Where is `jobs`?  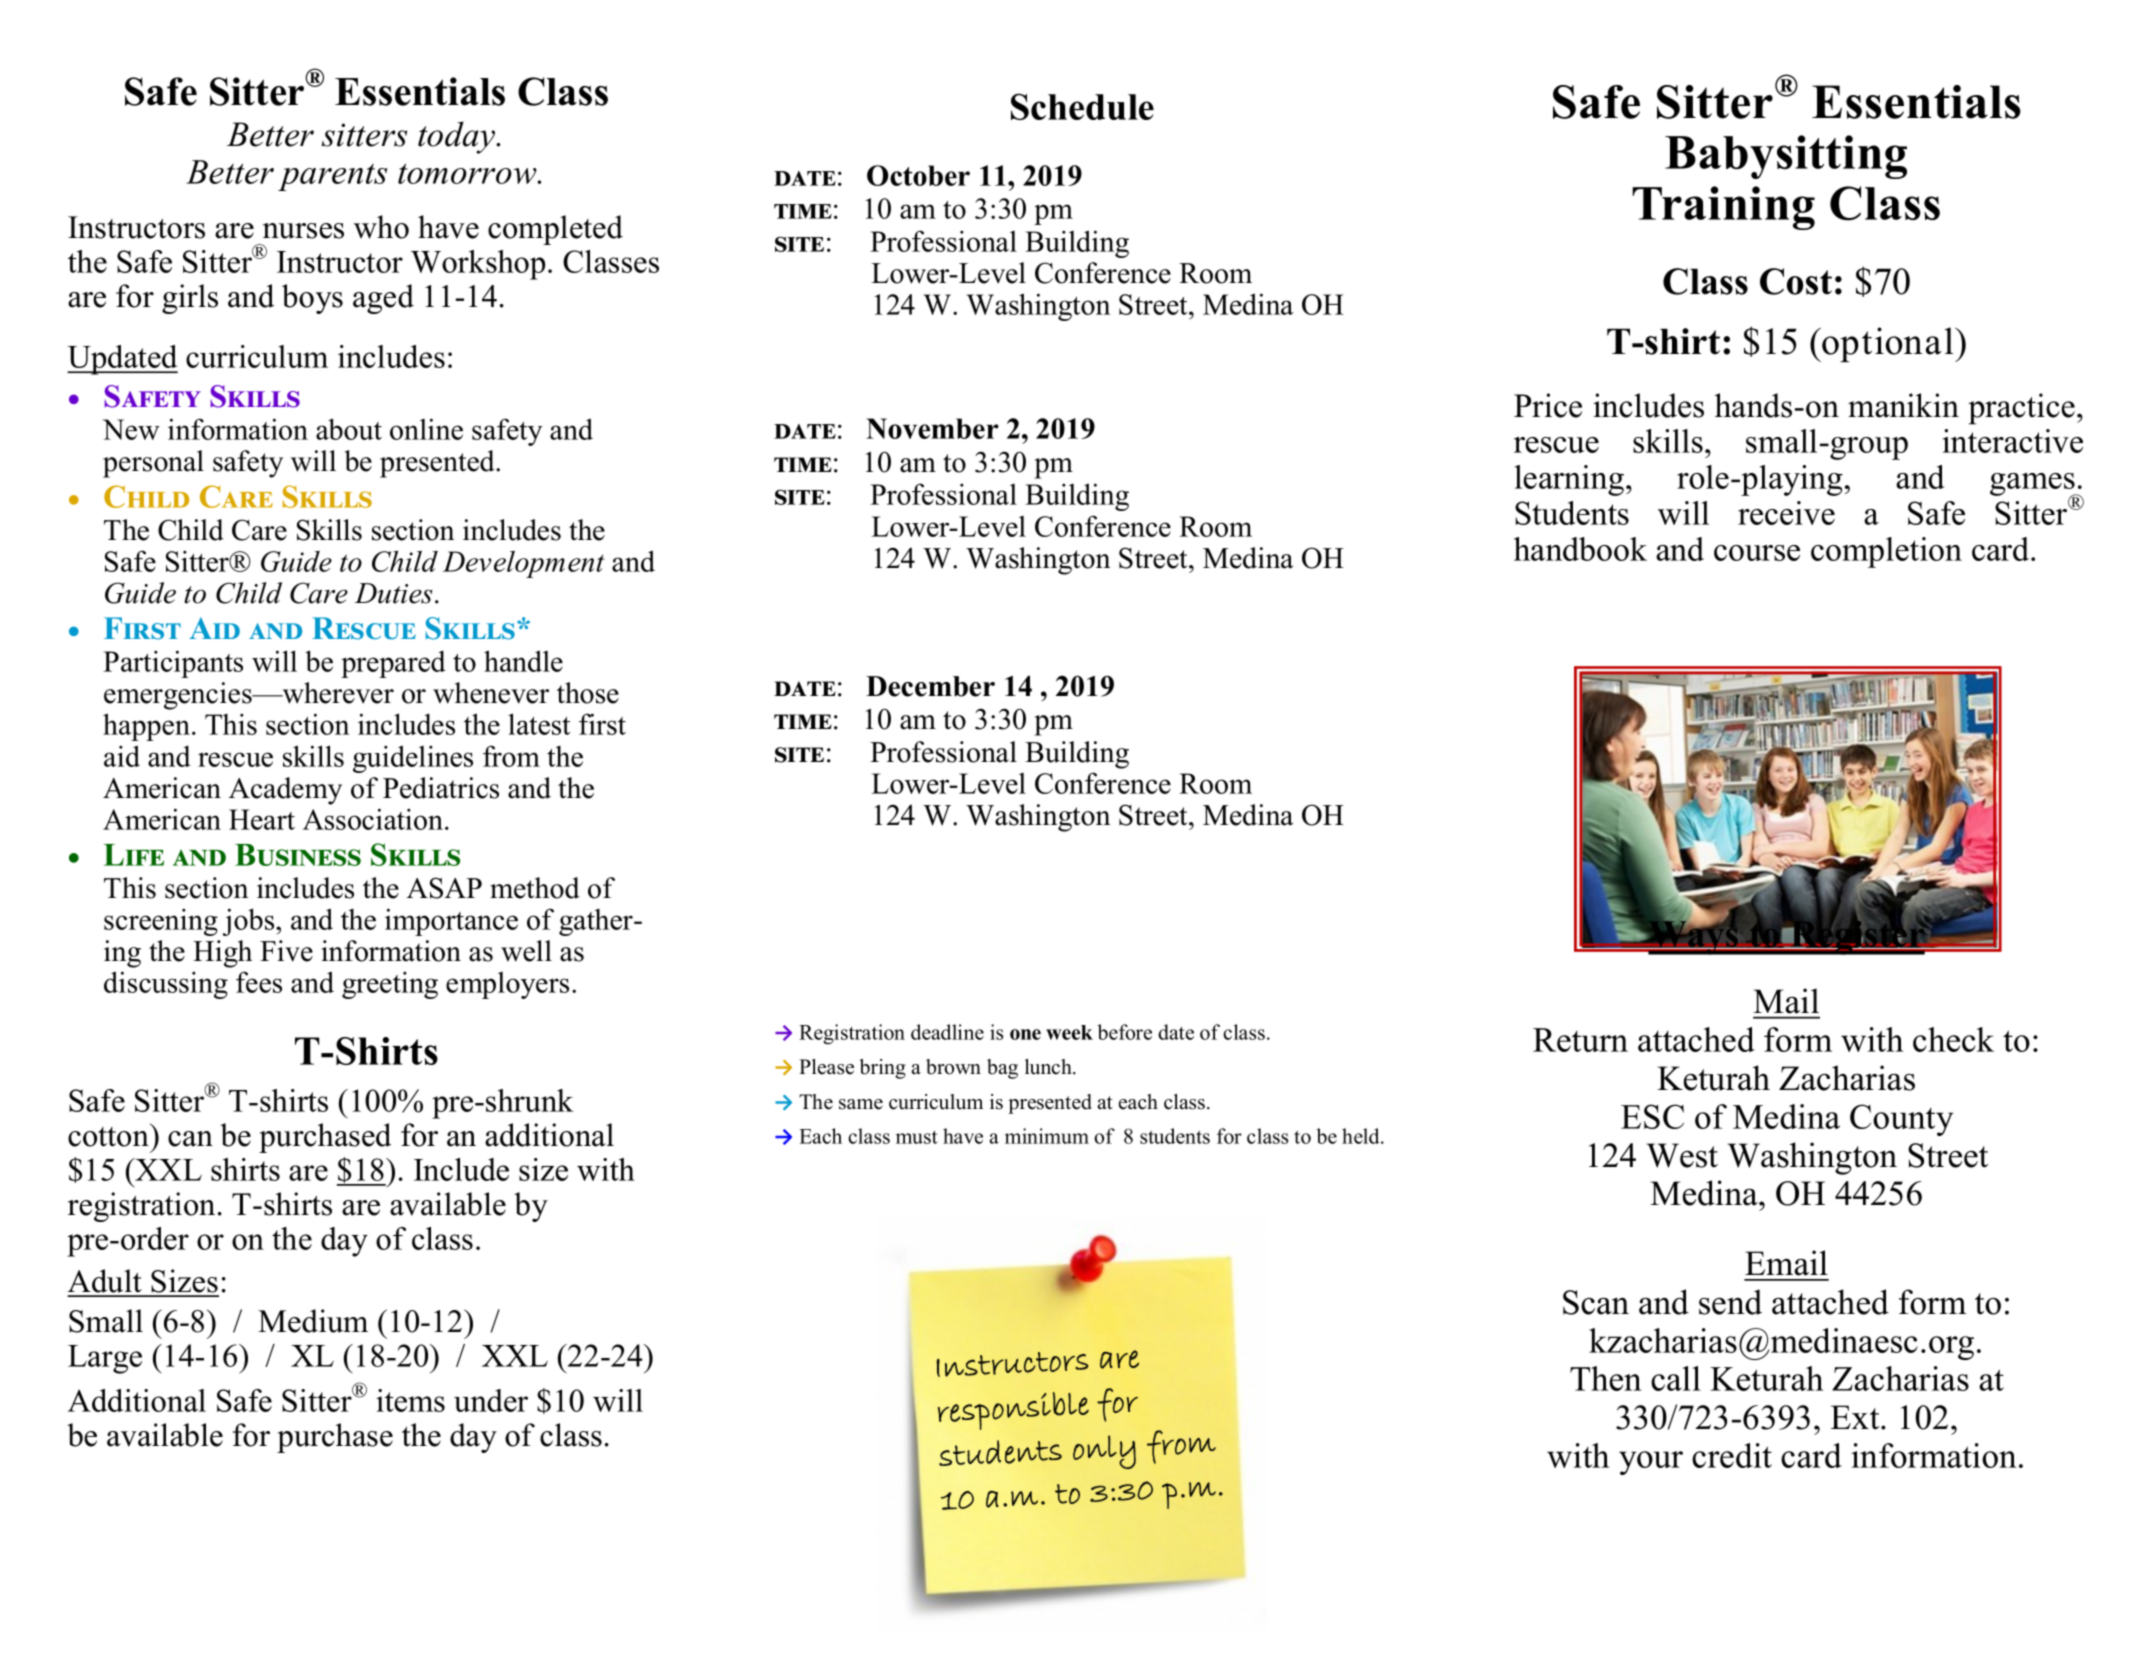 jobs is located at coordinates (249, 922).
